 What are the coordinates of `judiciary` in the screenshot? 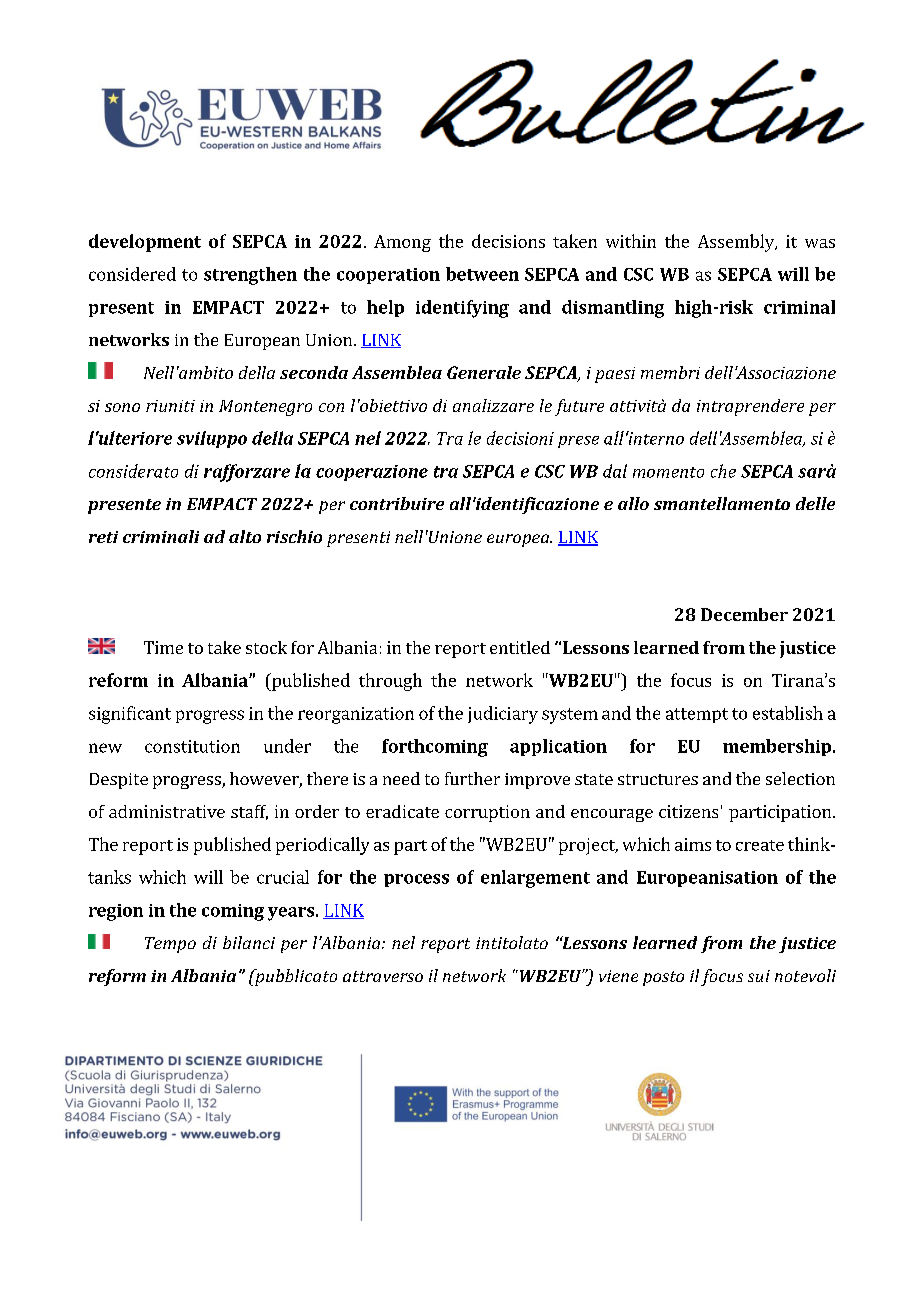 It's located at (503, 715).
